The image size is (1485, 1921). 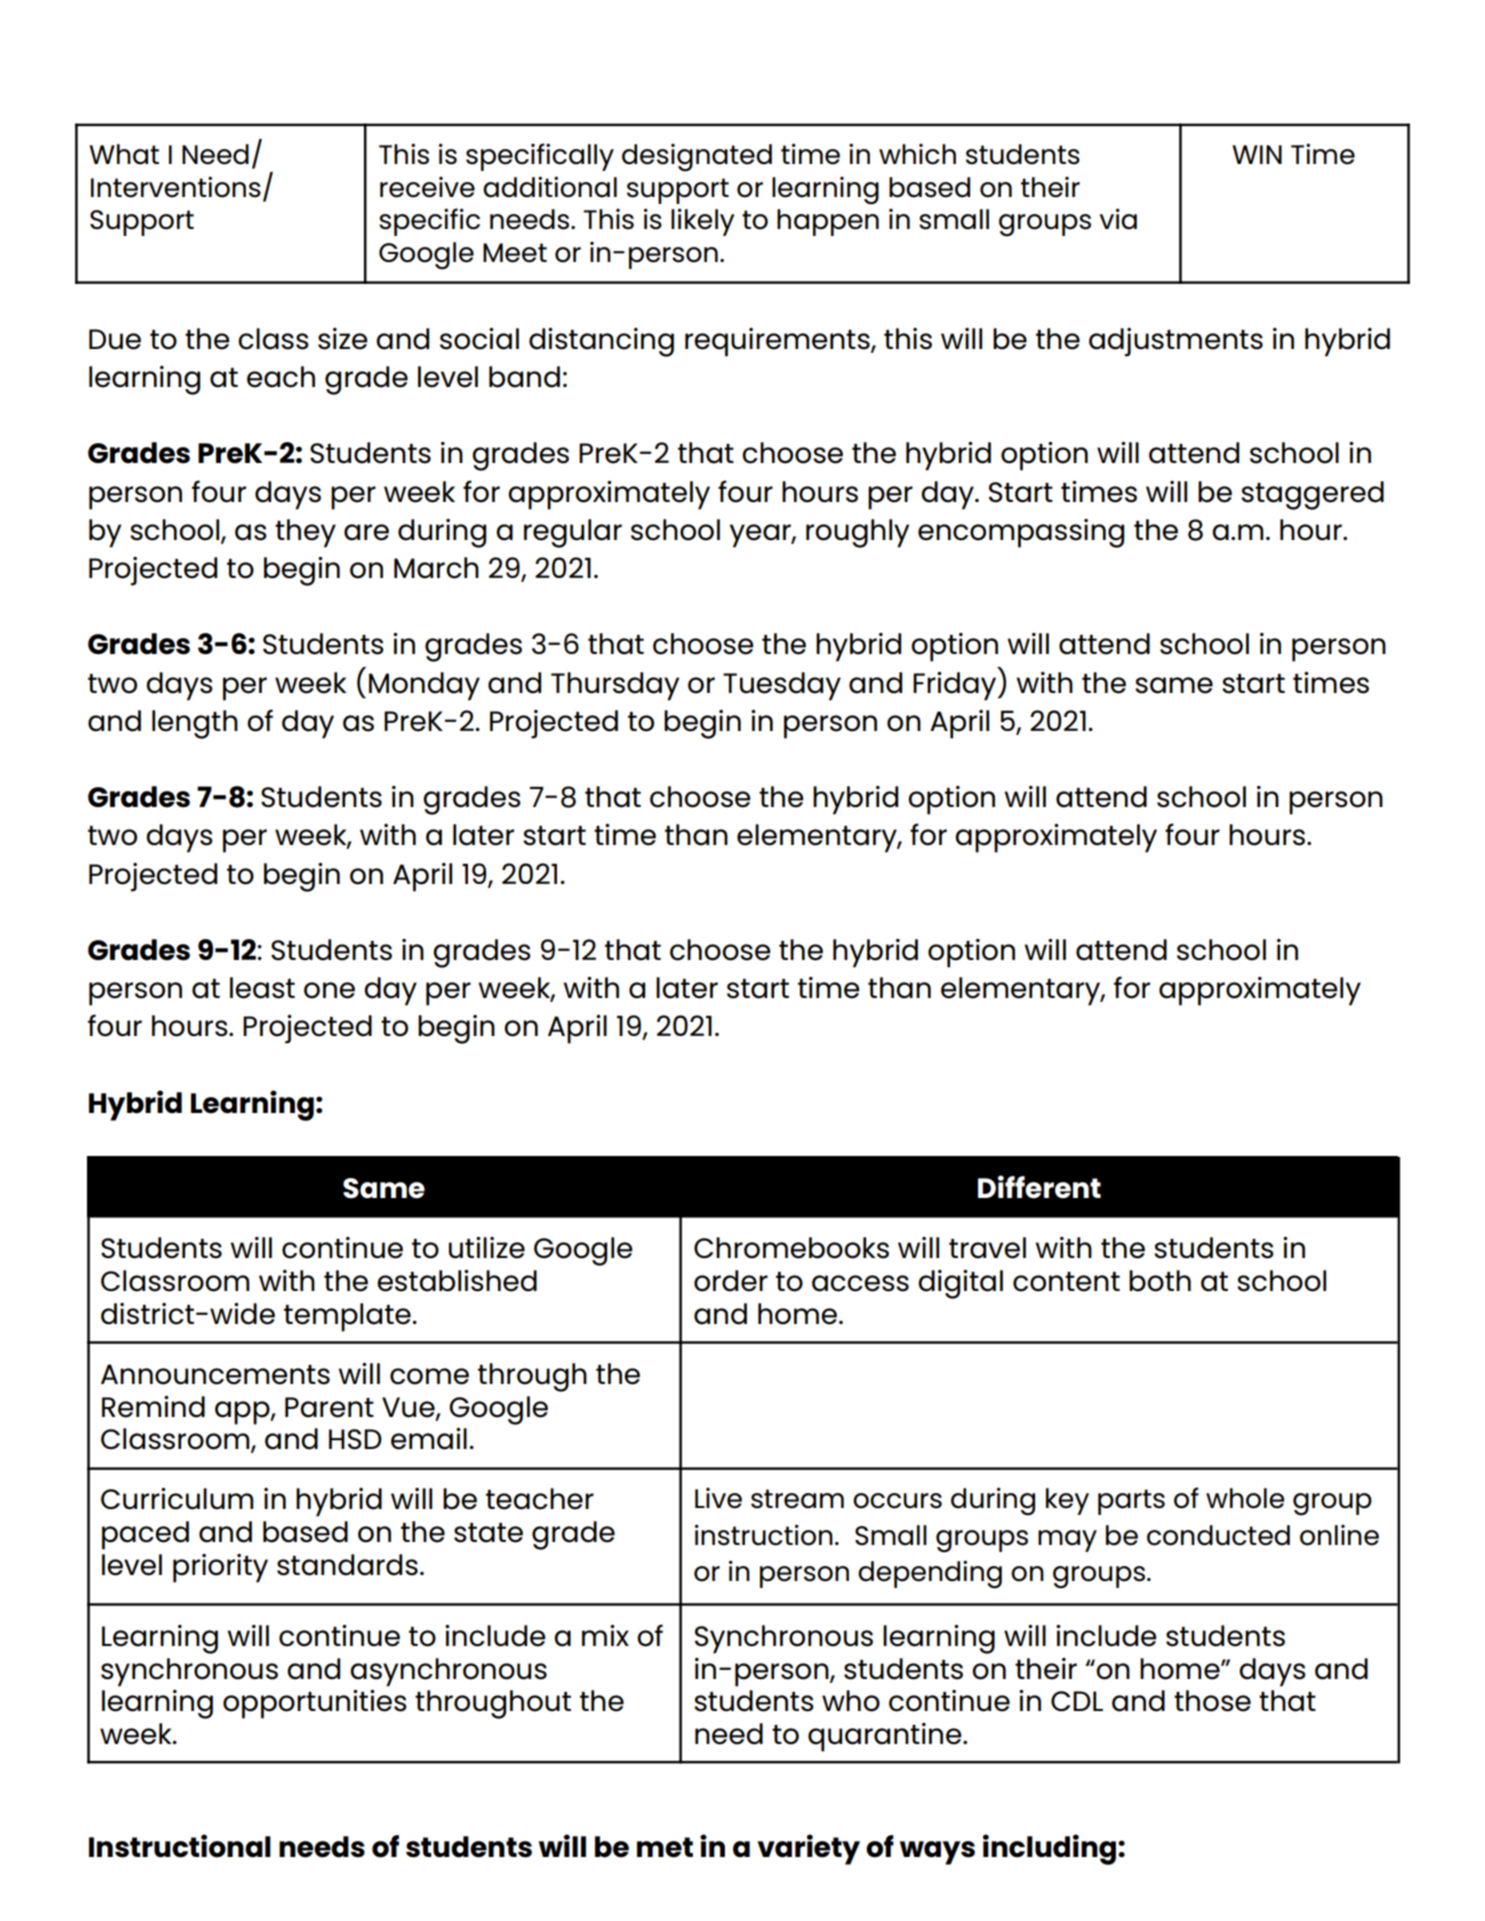 I want to click on likely, so click(x=702, y=222).
